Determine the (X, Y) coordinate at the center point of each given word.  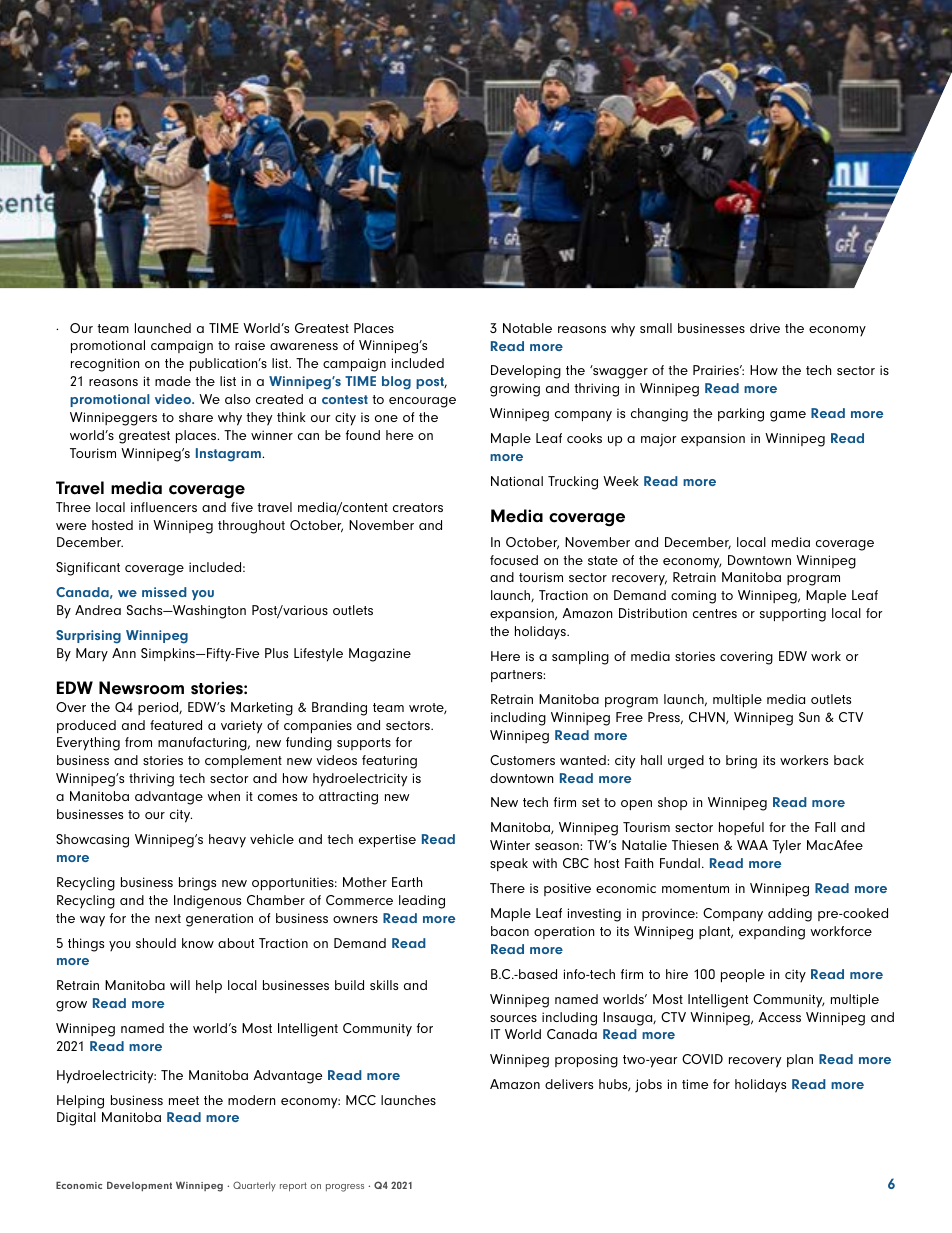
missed (164, 592)
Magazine (380, 655)
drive (765, 328)
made (173, 381)
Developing (526, 372)
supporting (793, 615)
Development (139, 1186)
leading (422, 902)
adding (790, 915)
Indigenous (207, 902)
